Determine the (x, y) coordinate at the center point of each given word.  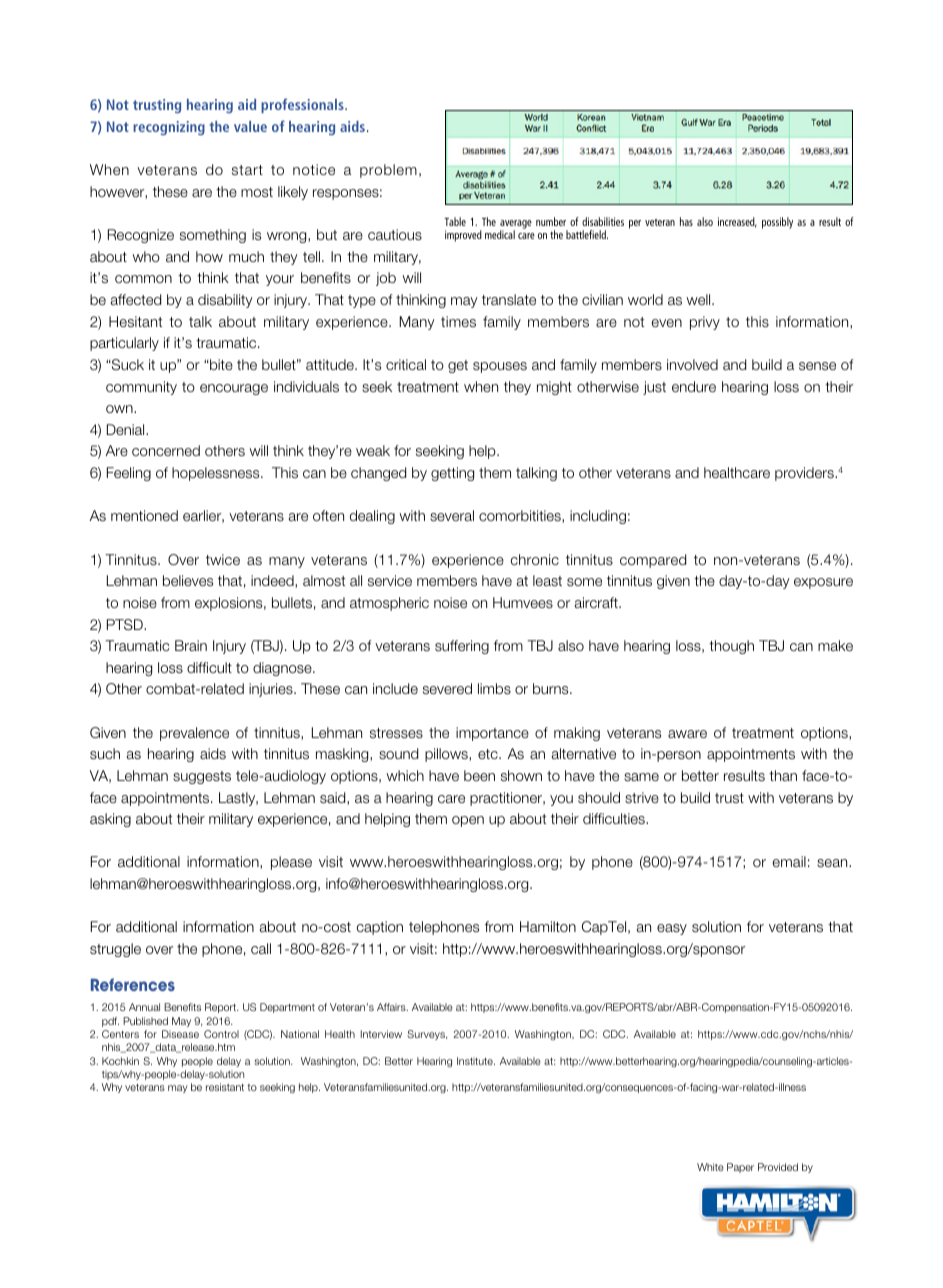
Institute (476, 1061)
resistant (225, 1087)
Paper (740, 1168)
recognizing (169, 128)
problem (388, 171)
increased (737, 222)
